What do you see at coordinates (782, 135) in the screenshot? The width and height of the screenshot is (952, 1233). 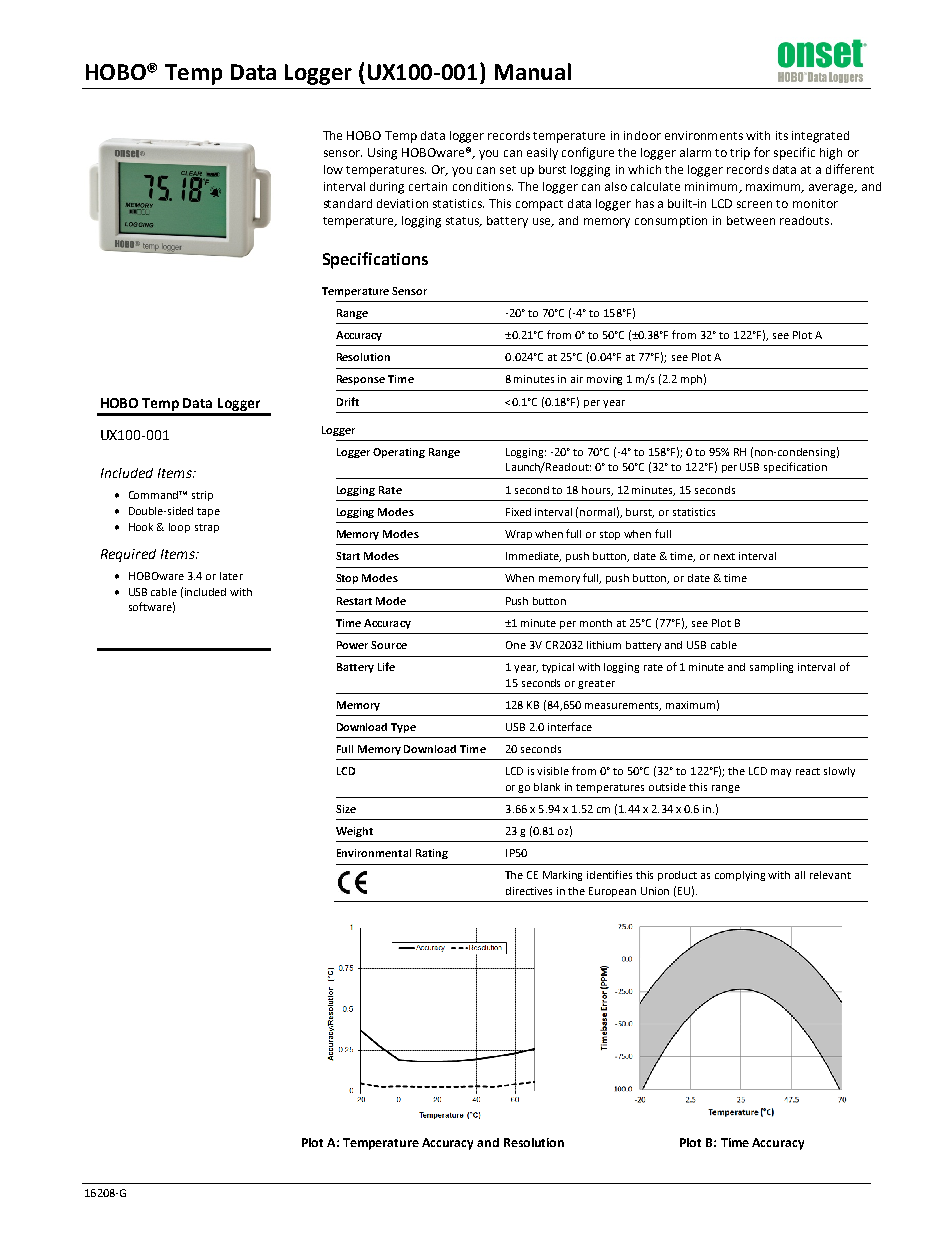 I see `its` at bounding box center [782, 135].
